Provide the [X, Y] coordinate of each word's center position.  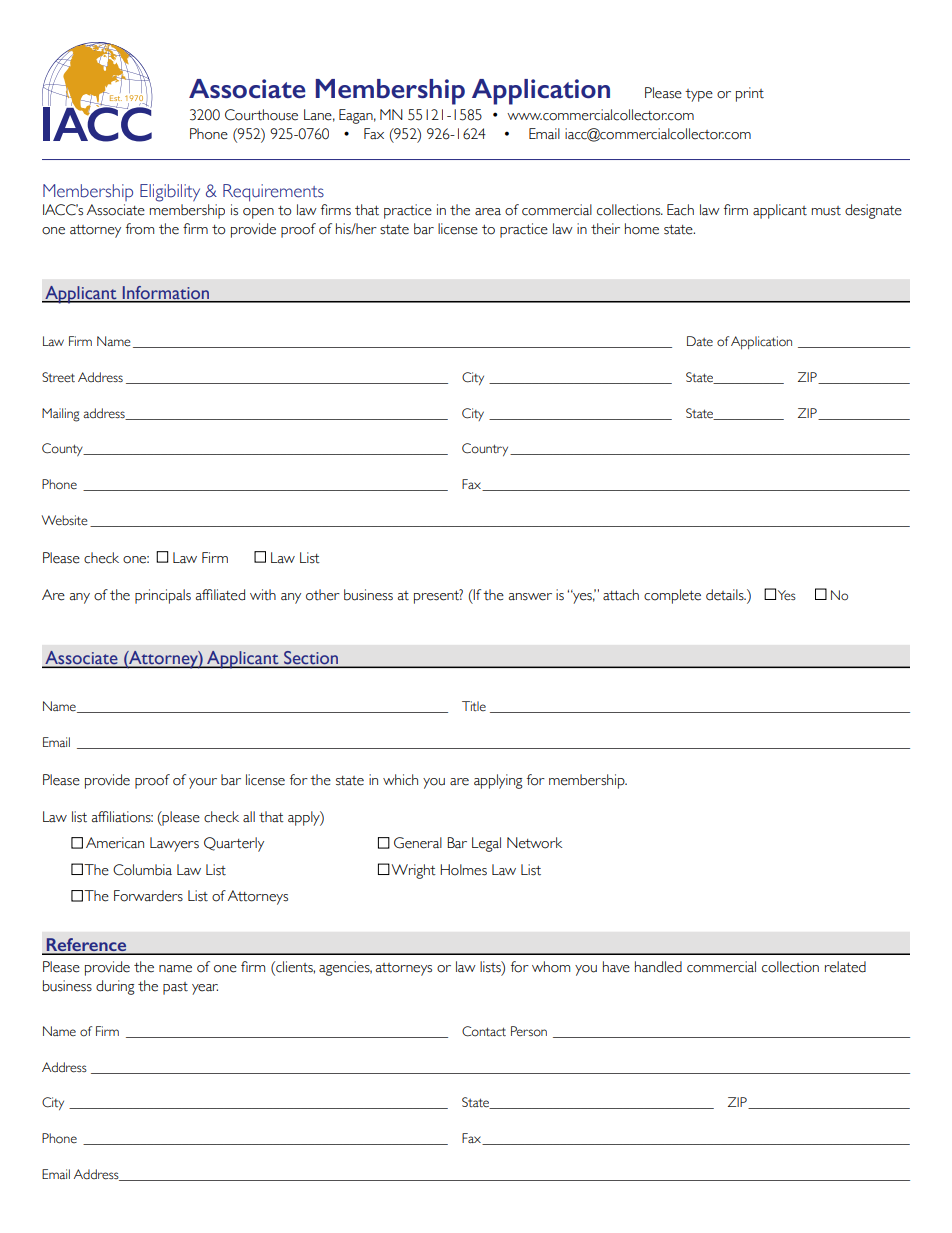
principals [163, 596]
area [488, 212]
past [175, 988]
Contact [484, 1031]
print [750, 94]
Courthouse [261, 115]
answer [530, 597]
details [726, 595]
